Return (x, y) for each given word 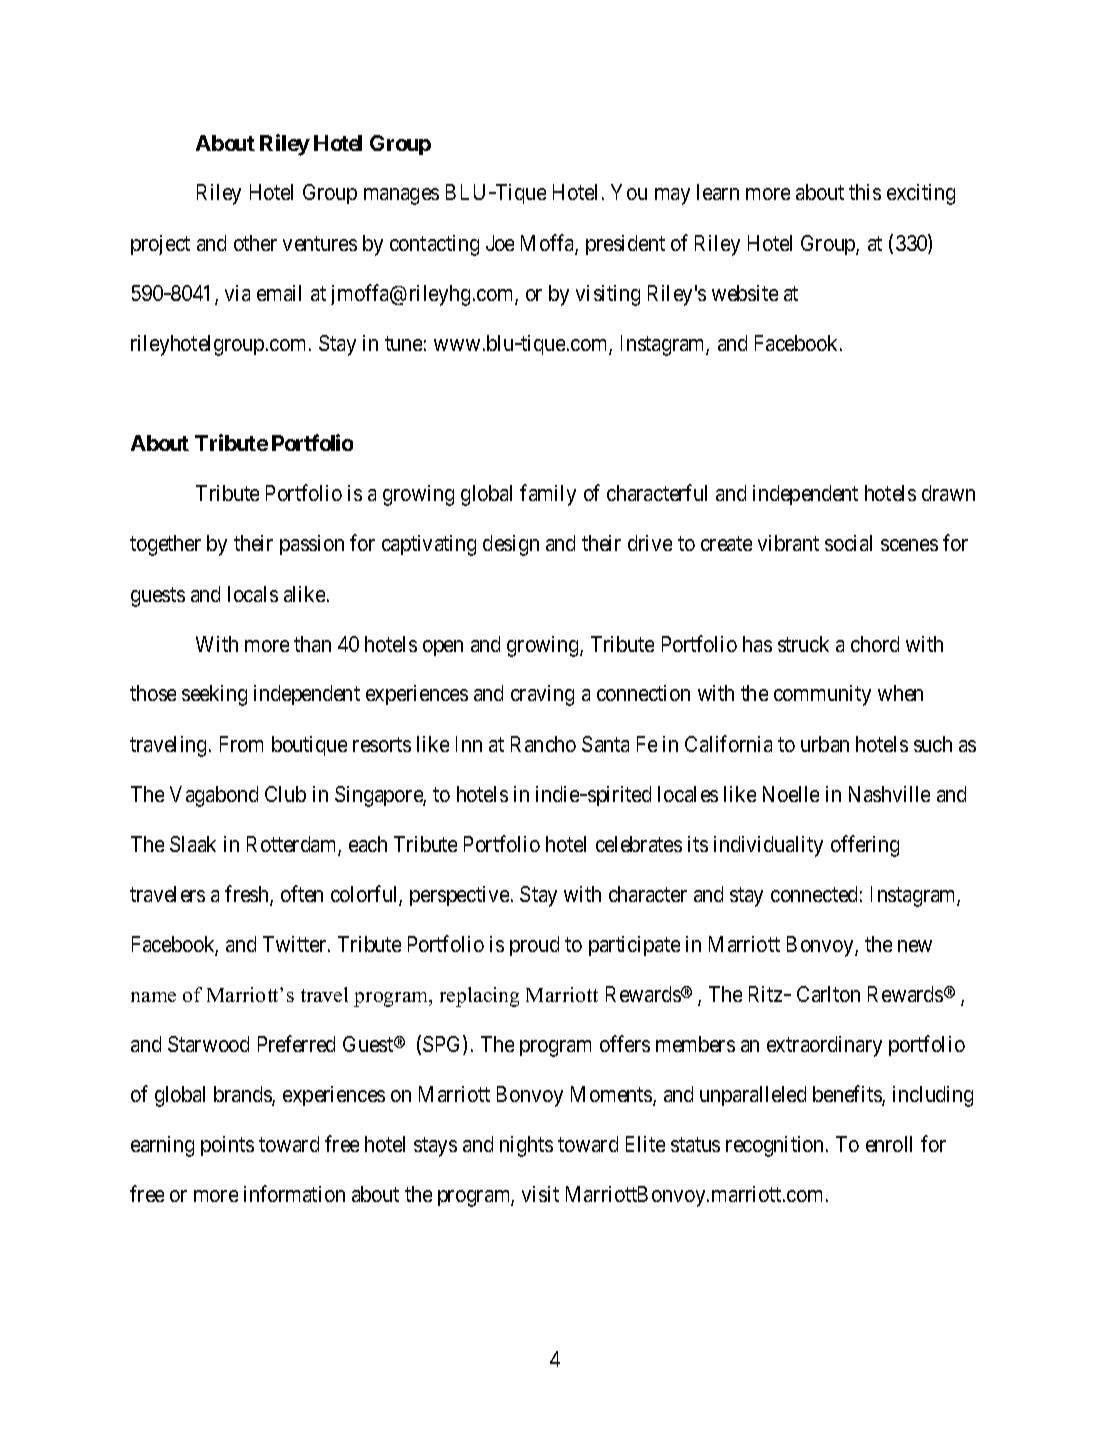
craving (542, 695)
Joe (500, 243)
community (822, 695)
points (227, 1146)
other (255, 243)
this (865, 192)
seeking (214, 695)
